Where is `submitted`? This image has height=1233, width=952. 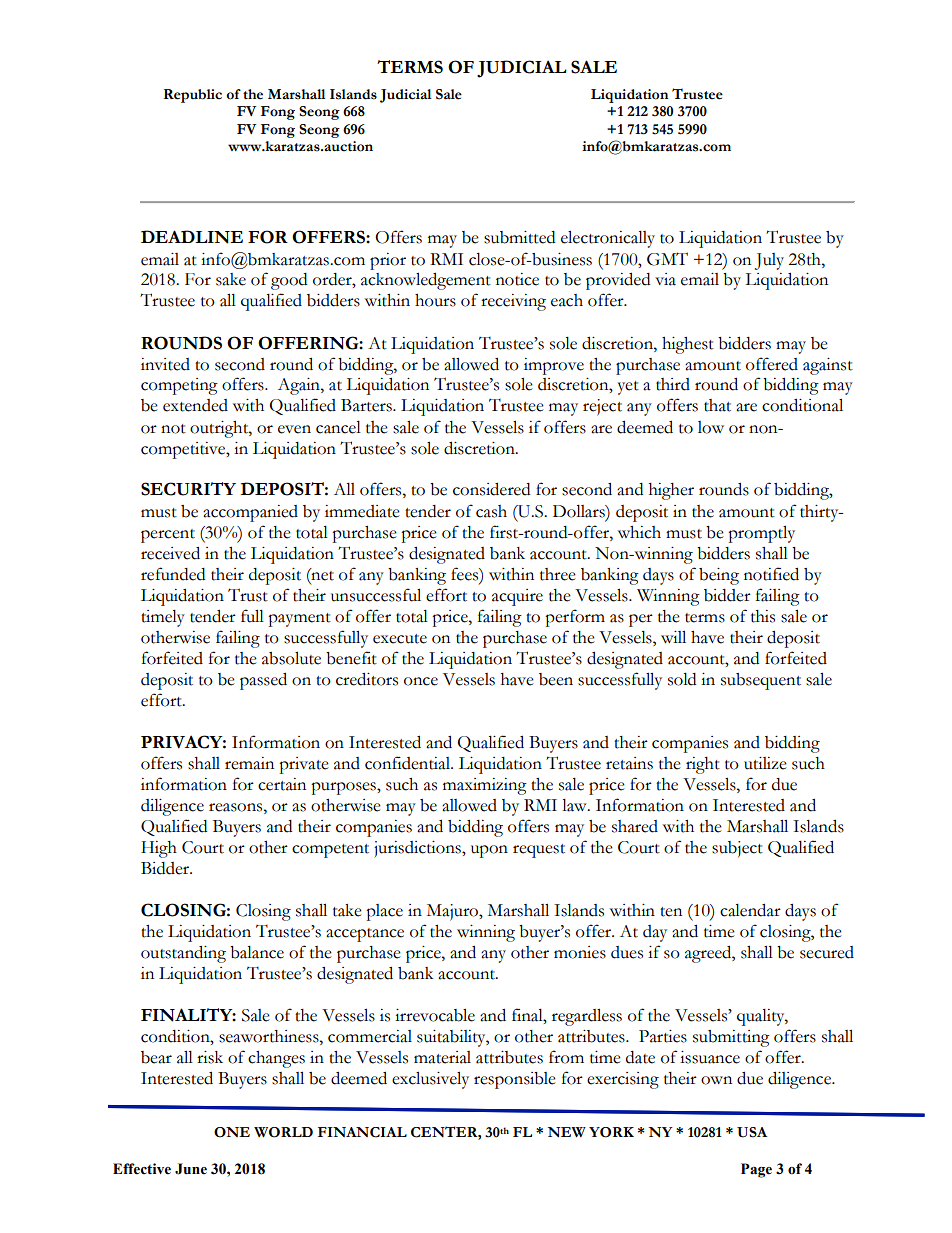 submitted is located at coordinates (519, 237).
